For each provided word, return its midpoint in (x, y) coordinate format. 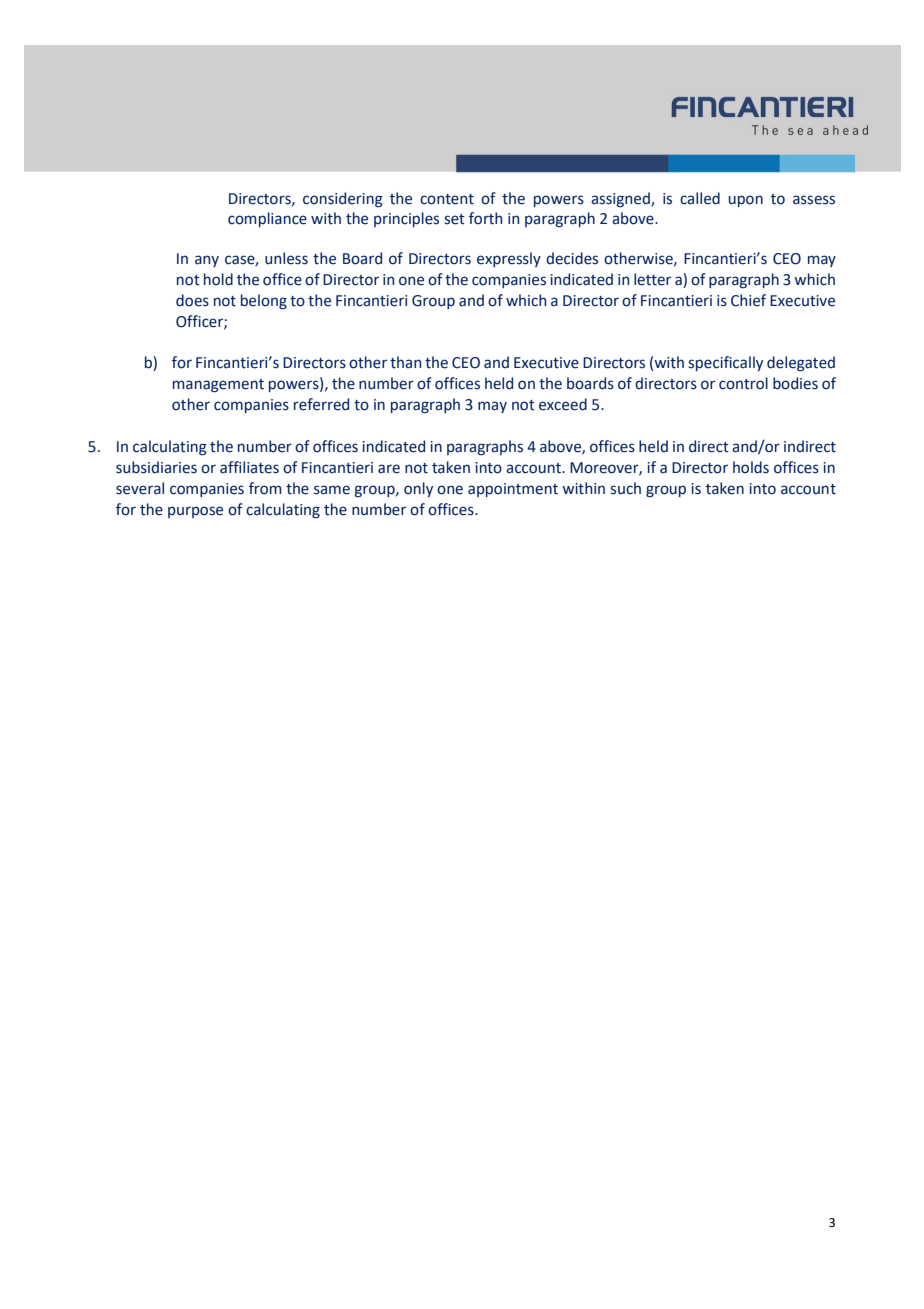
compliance (267, 219)
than (405, 362)
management (218, 386)
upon (746, 201)
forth (485, 218)
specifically (725, 363)
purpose (195, 512)
